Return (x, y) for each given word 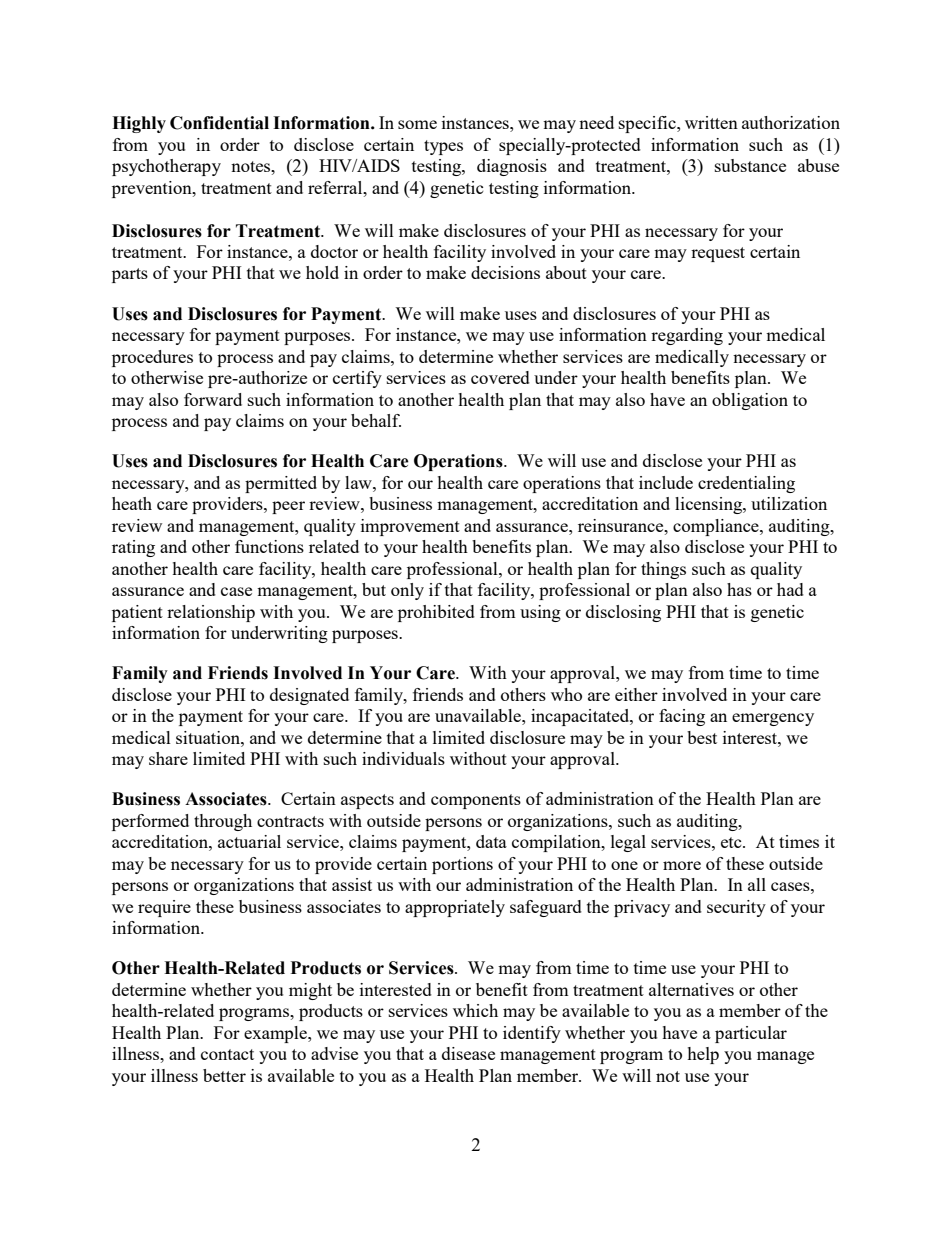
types (443, 147)
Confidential (219, 123)
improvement (410, 527)
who (566, 694)
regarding (687, 336)
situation (209, 737)
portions (462, 865)
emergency (773, 719)
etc (732, 842)
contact (227, 1054)
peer (288, 507)
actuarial (249, 841)
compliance (717, 527)
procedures (152, 358)
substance (750, 165)
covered (500, 377)
